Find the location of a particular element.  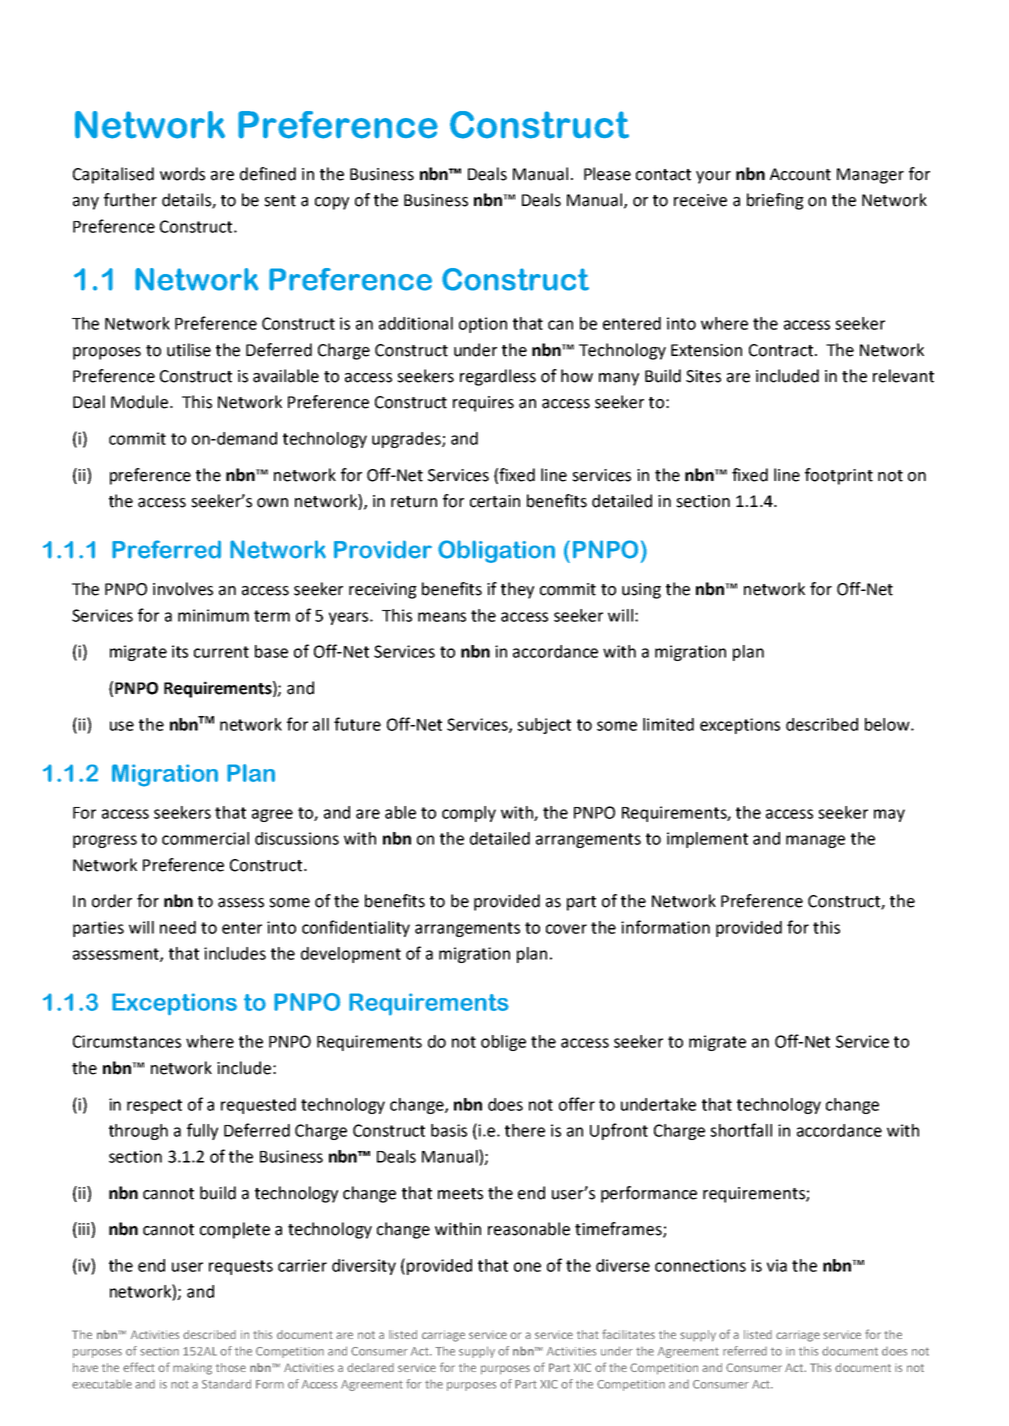

making is located at coordinates (192, 1369).
